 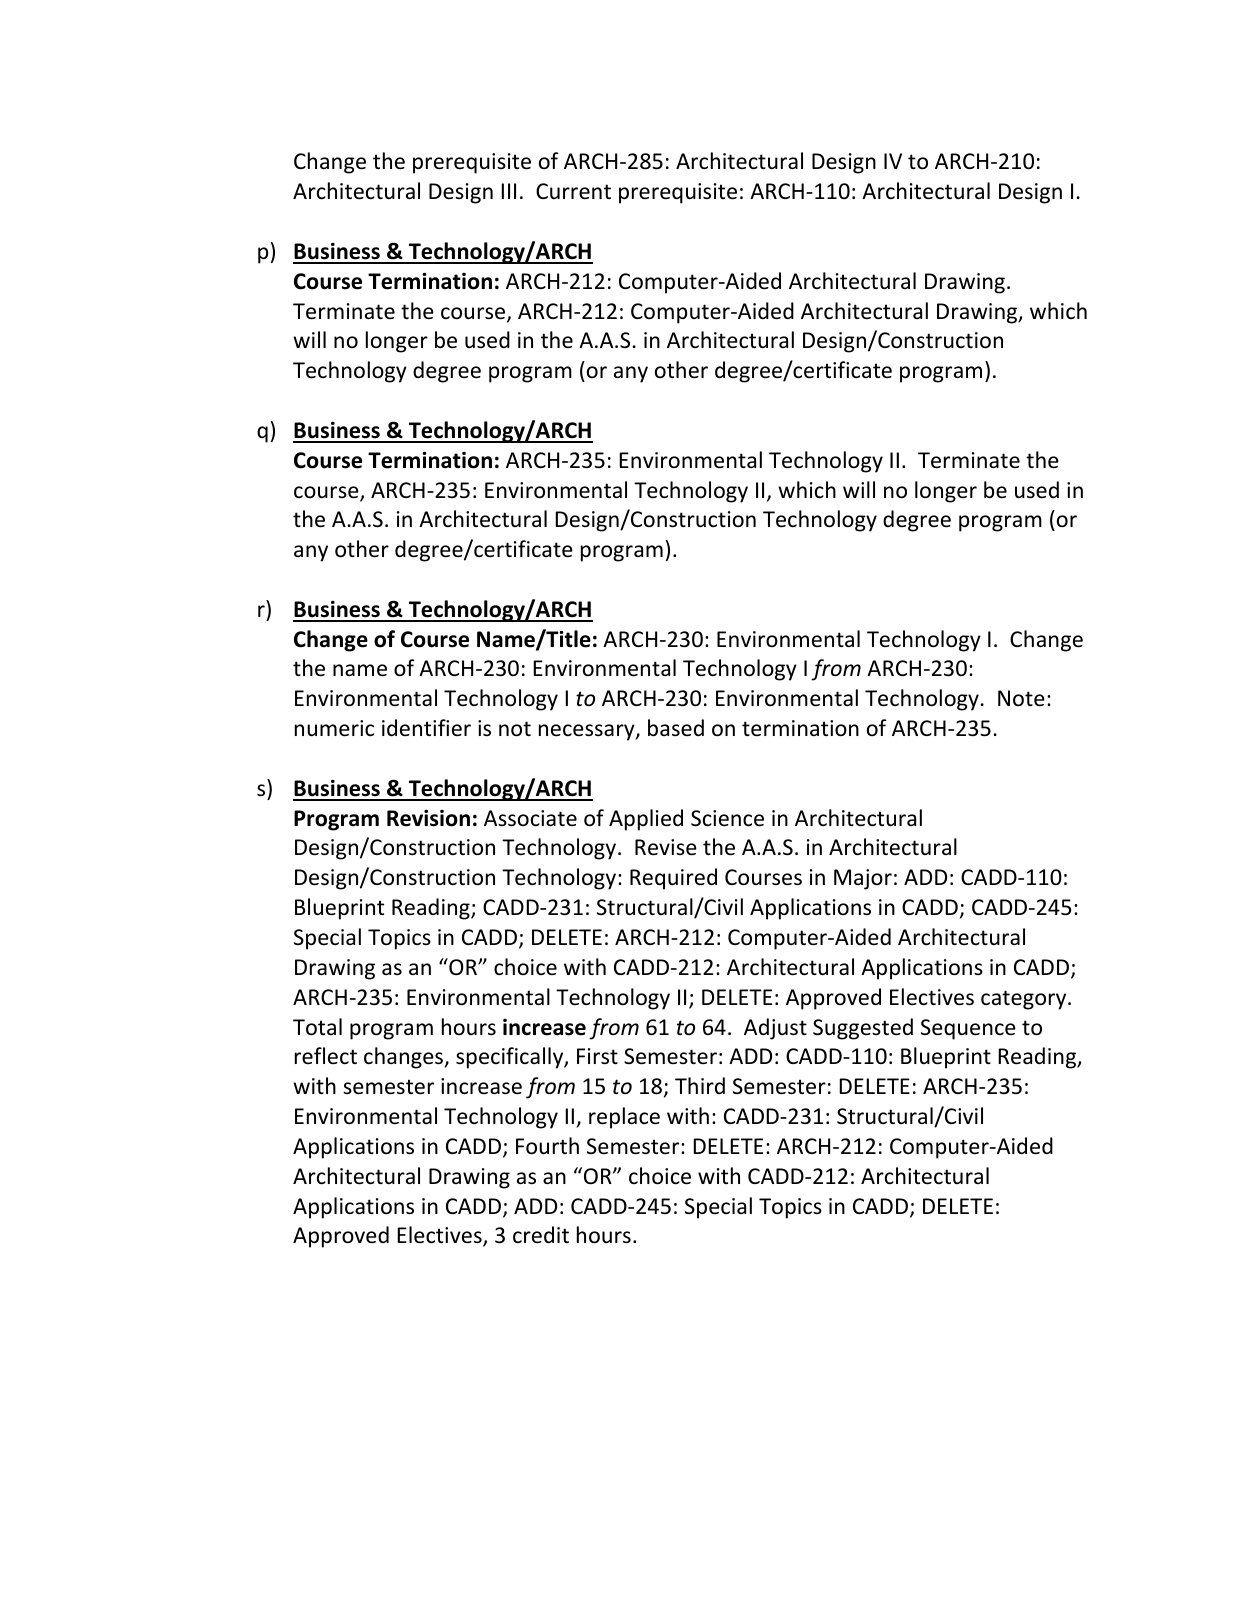 I want to click on based, so click(x=676, y=728).
